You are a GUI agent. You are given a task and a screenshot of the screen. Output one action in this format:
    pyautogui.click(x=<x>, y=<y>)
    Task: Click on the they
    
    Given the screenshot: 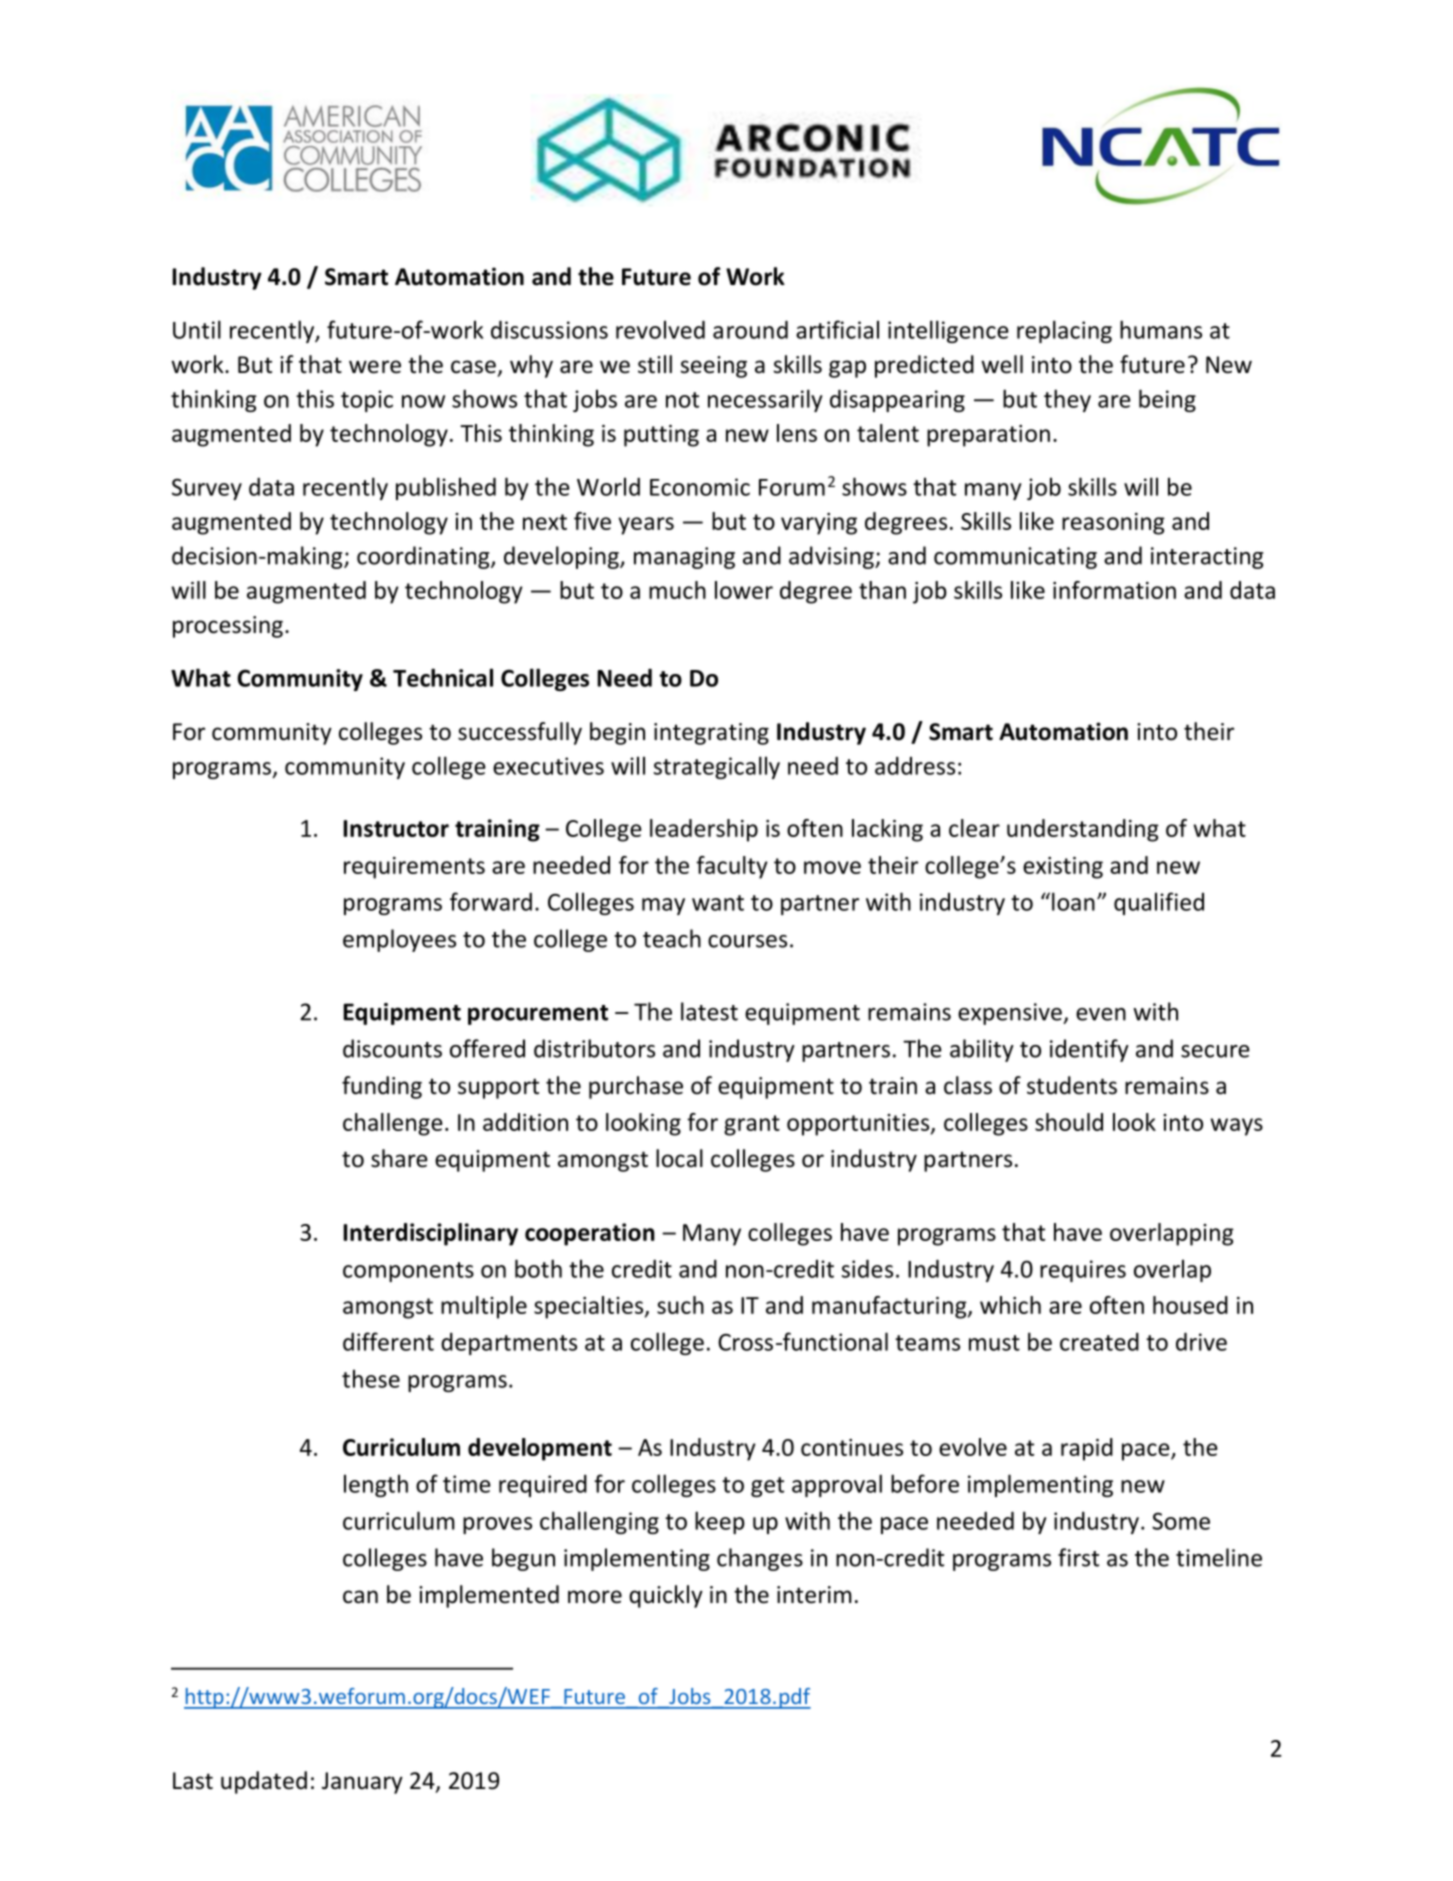 What is the action you would take?
    pyautogui.click(x=1067, y=400)
